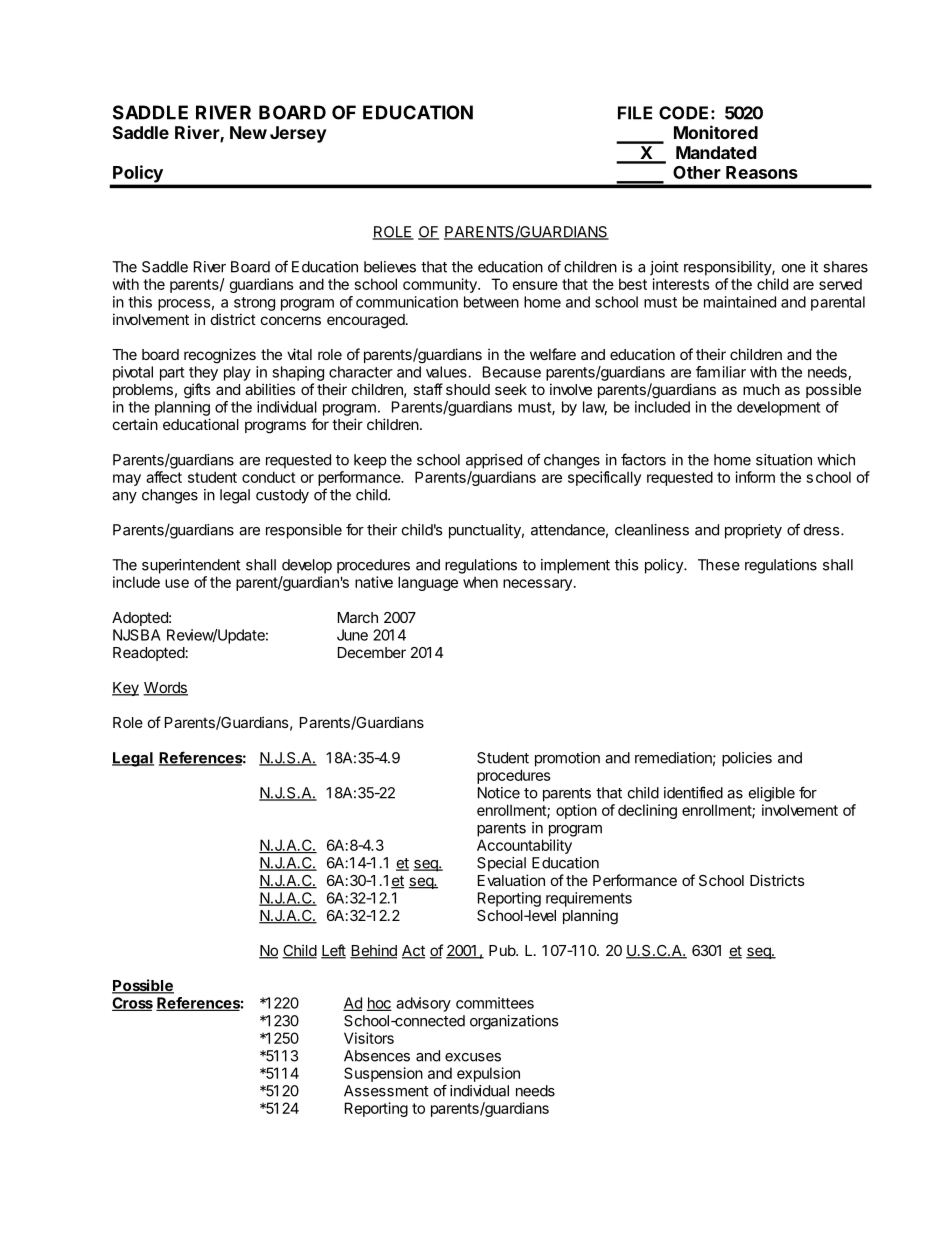 The image size is (952, 1233). I want to click on they, so click(203, 373).
